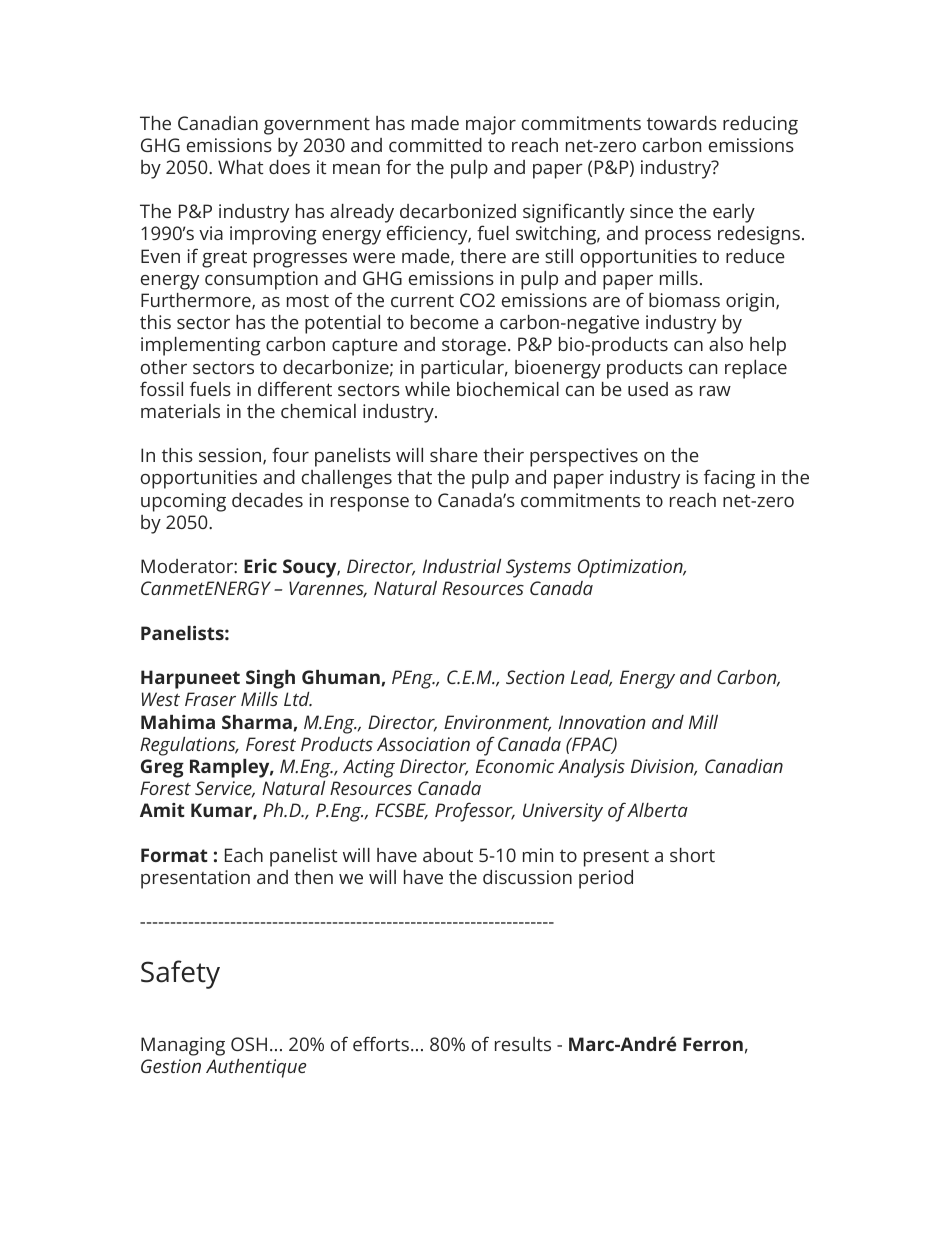 Image resolution: width=952 pixels, height=1233 pixels. What do you see at coordinates (423, 744) in the screenshot?
I see `Association` at bounding box center [423, 744].
